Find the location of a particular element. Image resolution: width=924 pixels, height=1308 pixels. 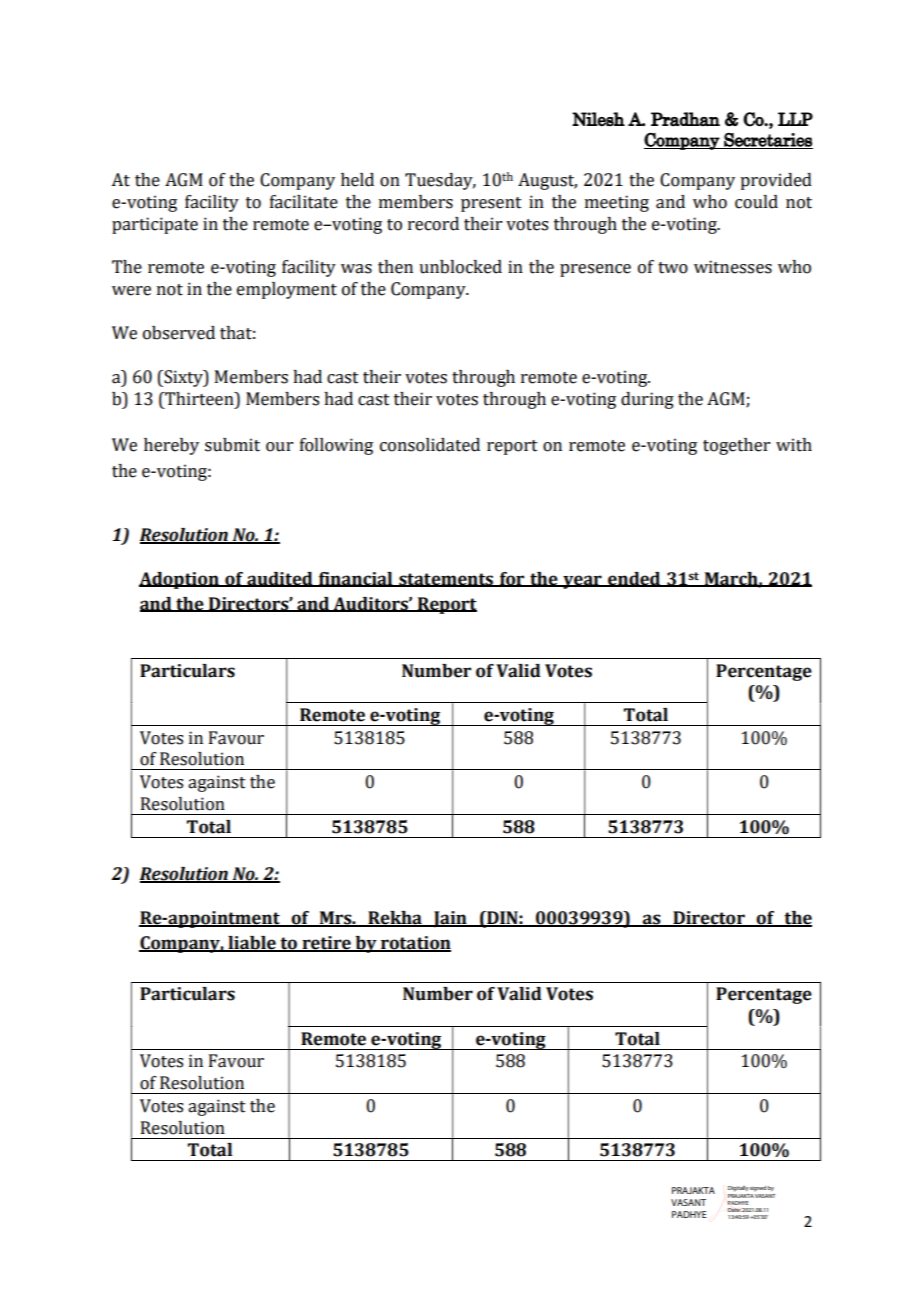

witnesses is located at coordinates (733, 267).
